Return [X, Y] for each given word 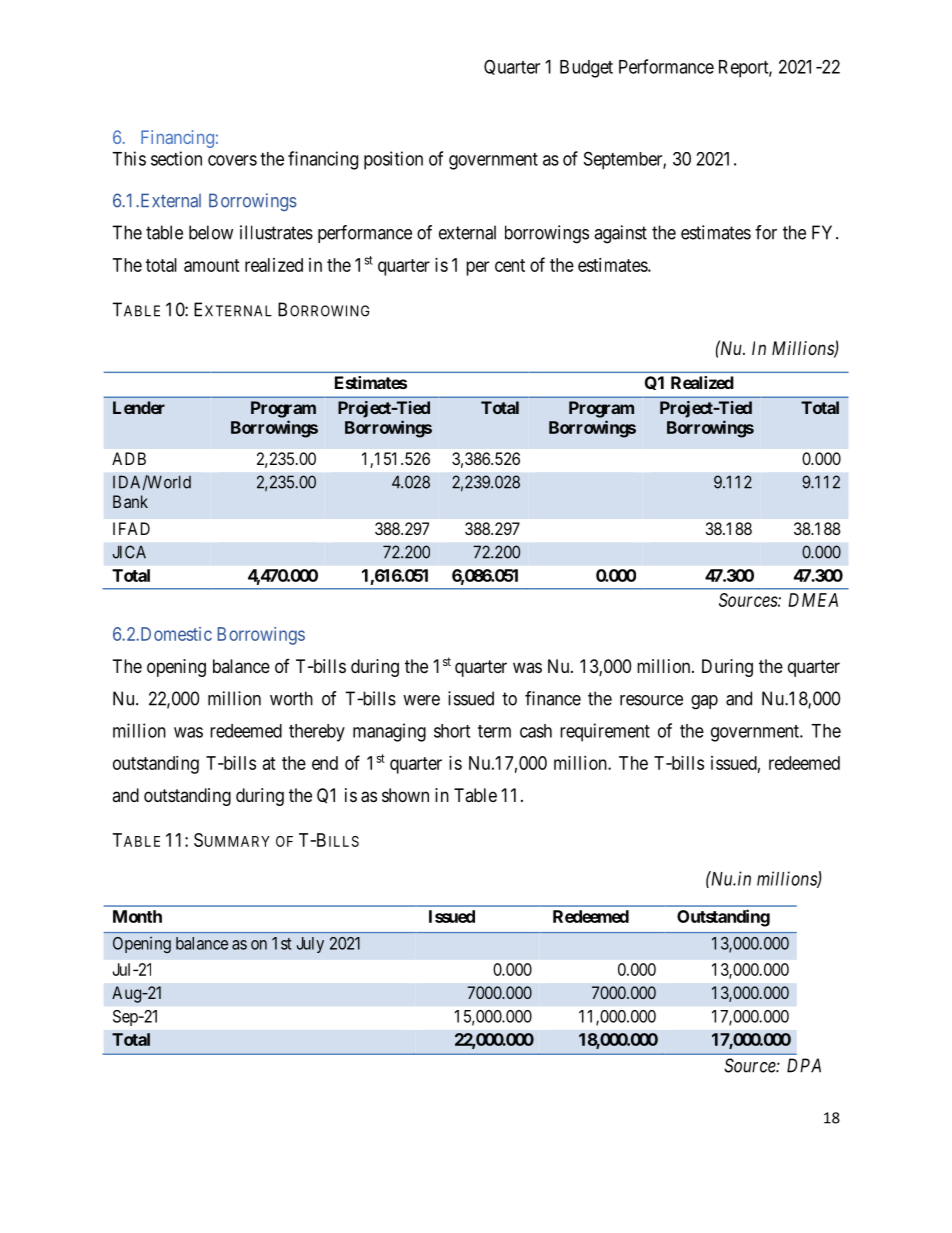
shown [405, 795]
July [310, 945]
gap [704, 702]
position [393, 160]
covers [232, 160]
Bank [130, 501]
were [421, 700]
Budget [586, 69]
